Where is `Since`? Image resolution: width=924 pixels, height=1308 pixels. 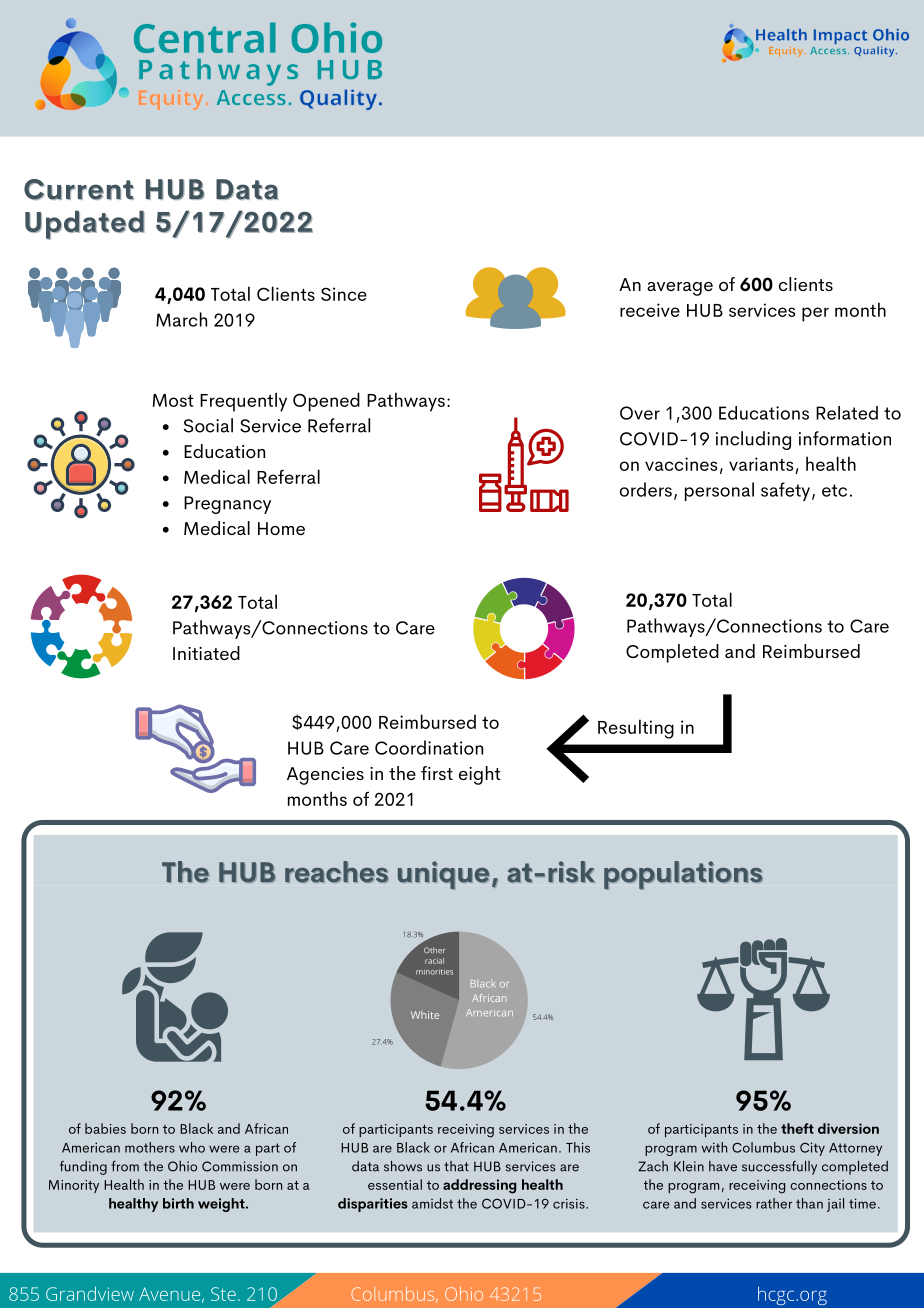
Since is located at coordinates (344, 294).
